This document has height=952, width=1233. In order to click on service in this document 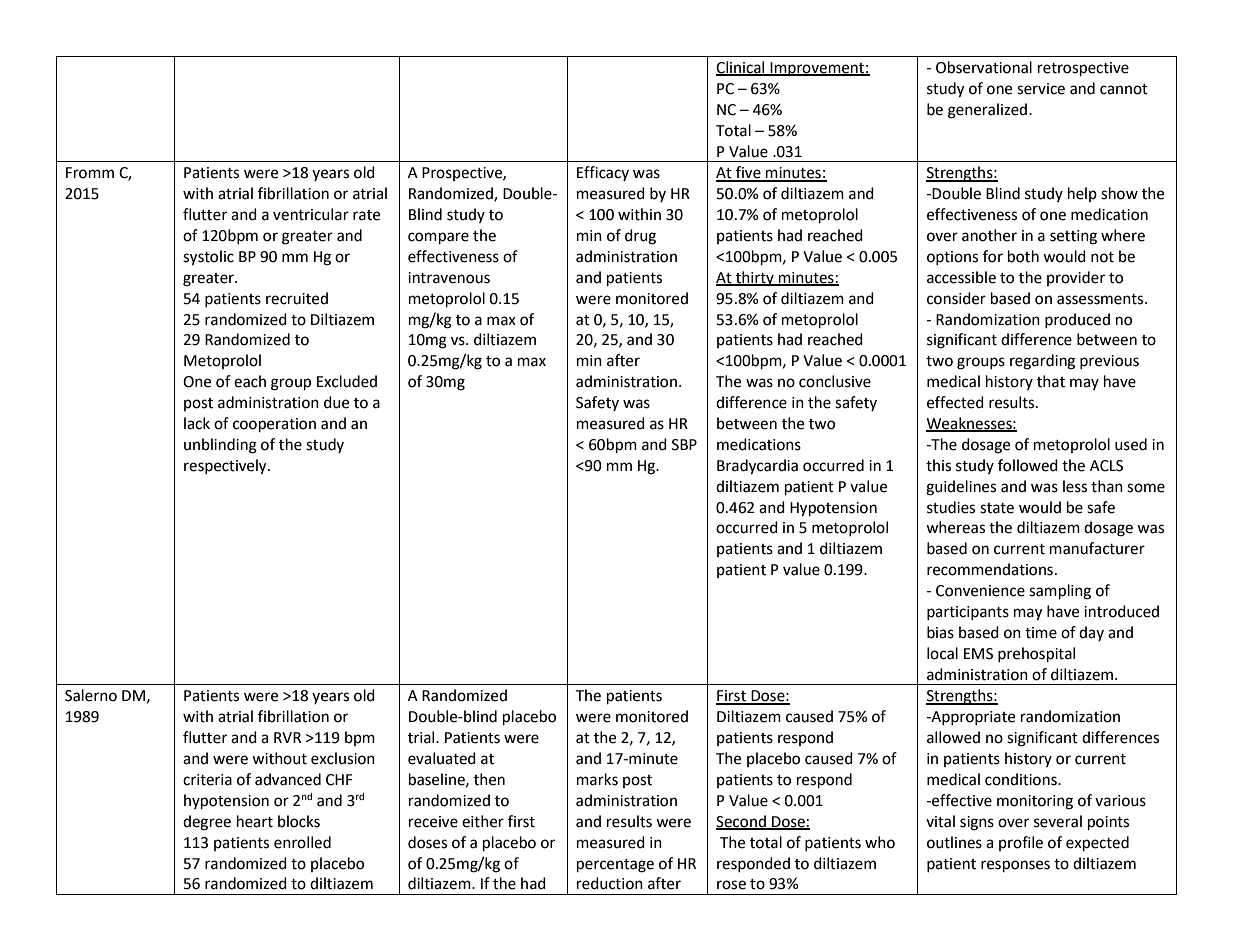, I will do `click(1041, 89)`.
